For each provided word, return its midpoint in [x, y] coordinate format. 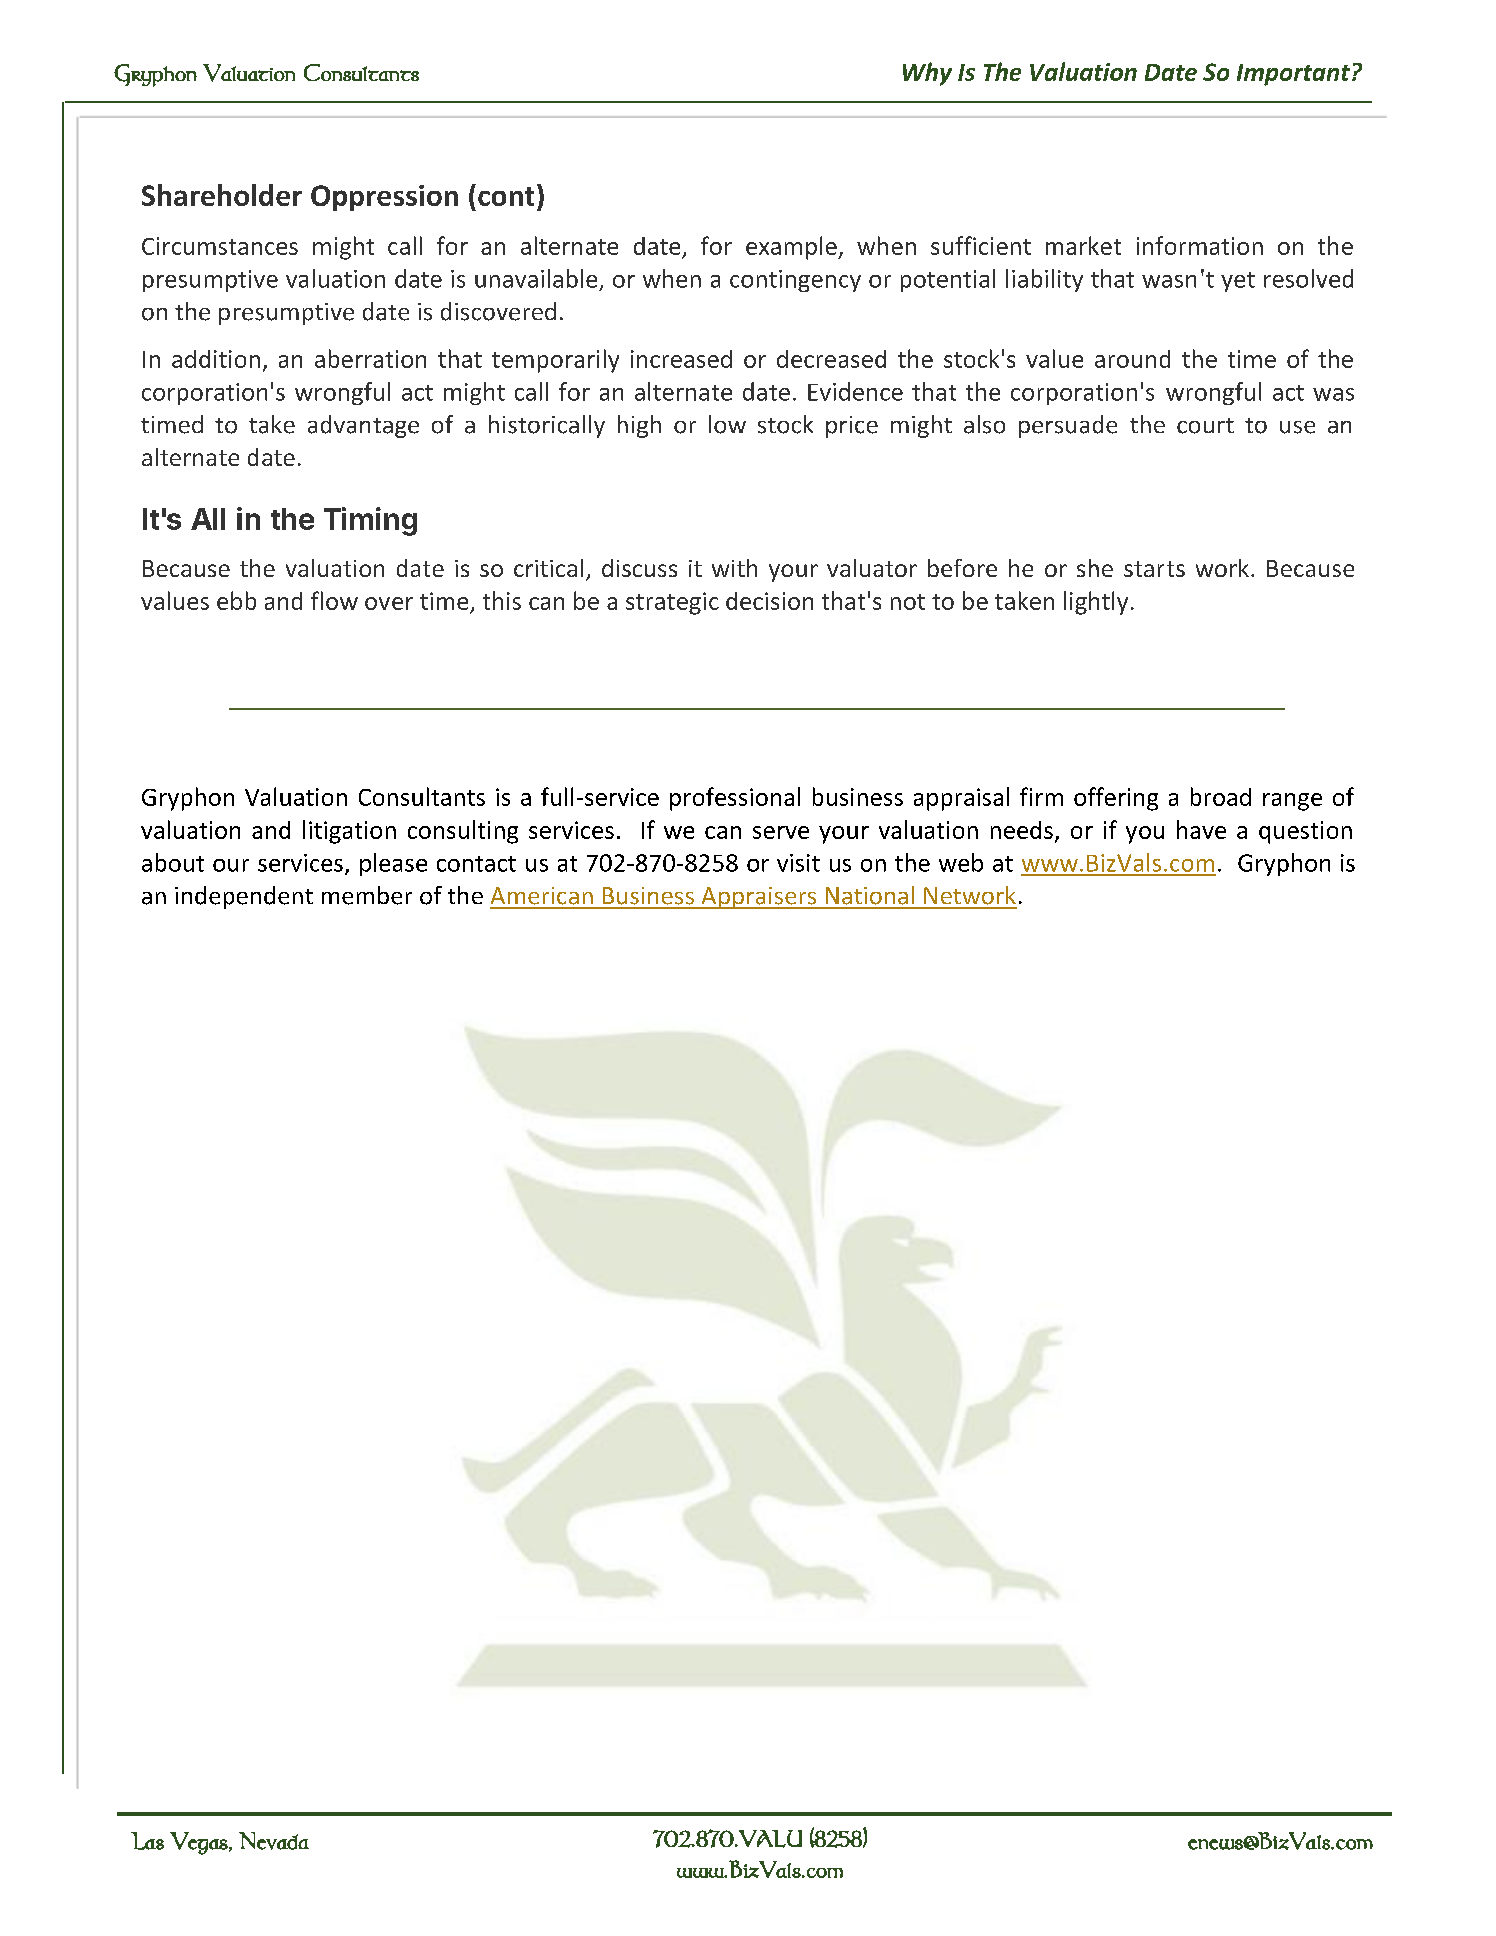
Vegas [200, 1843]
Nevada [274, 1841]
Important [1293, 75]
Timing [370, 521]
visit [798, 863]
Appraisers [759, 898]
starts [1154, 569]
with [734, 568]
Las [147, 1841]
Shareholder [222, 195]
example [792, 248]
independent [244, 897]
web [961, 862]
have [1201, 829]
